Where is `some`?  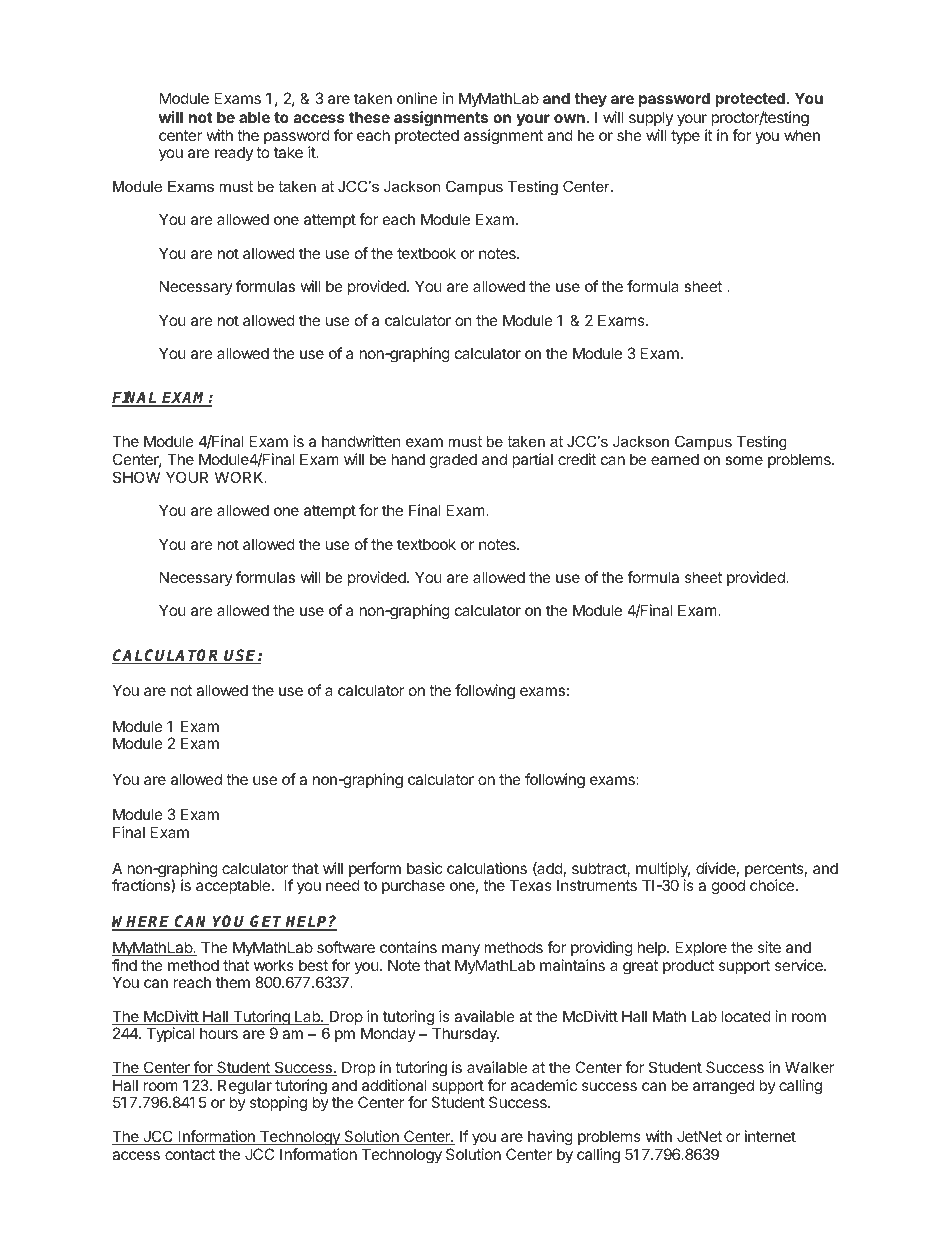 some is located at coordinates (744, 460).
